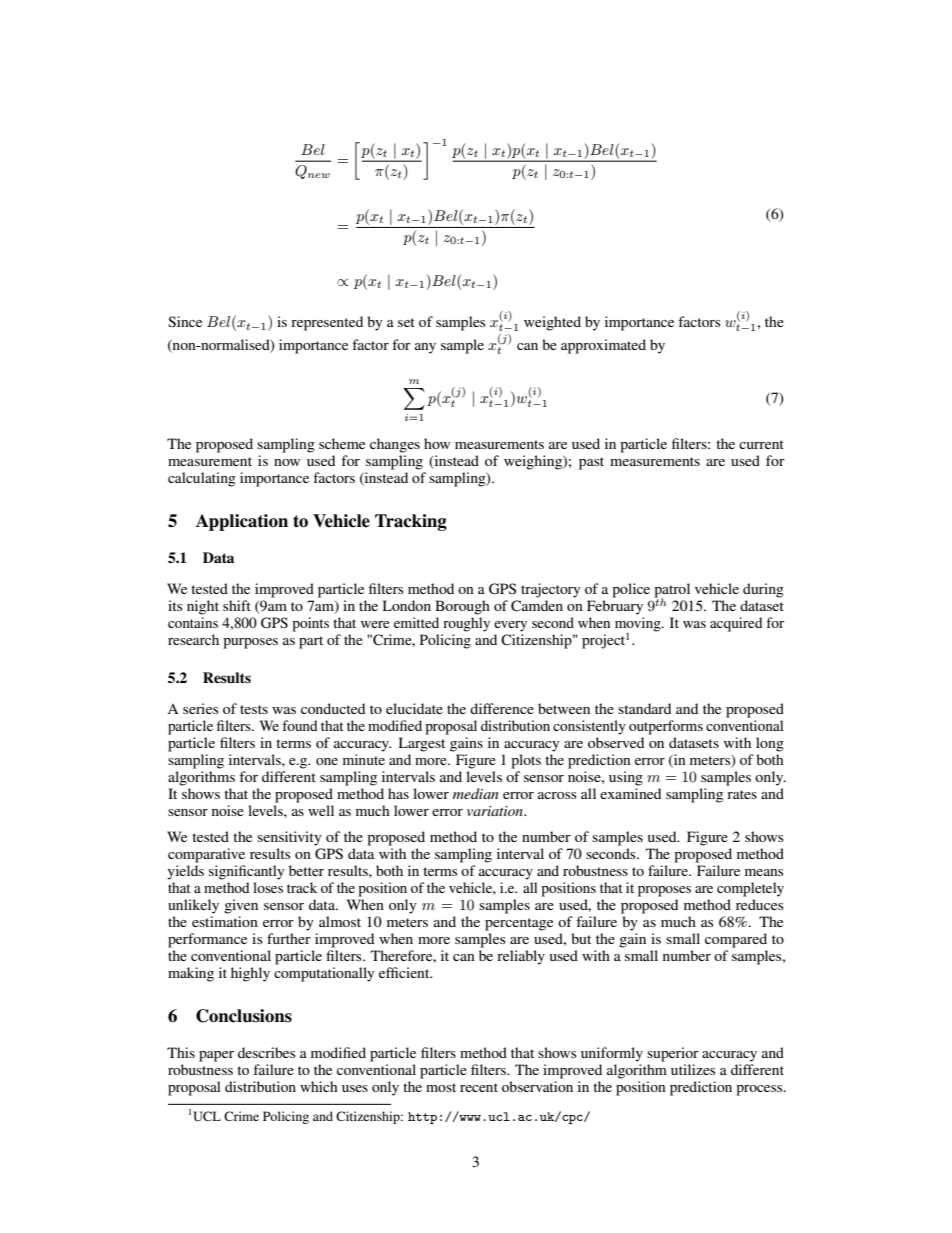  Describe the element at coordinates (666, 727) in the page. I see `outperforms` at that location.
